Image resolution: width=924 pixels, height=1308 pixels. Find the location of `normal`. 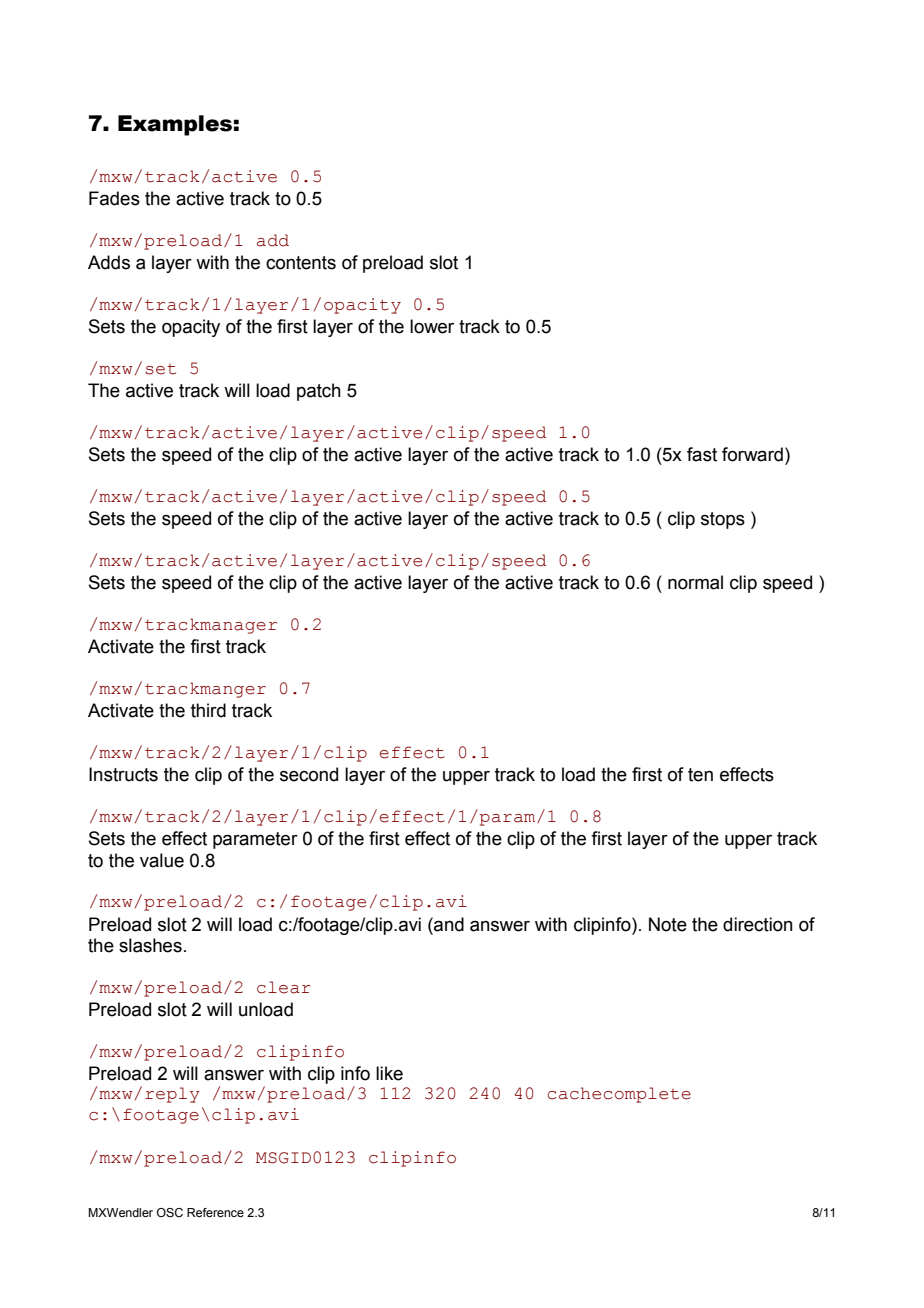

normal is located at coordinates (695, 582).
